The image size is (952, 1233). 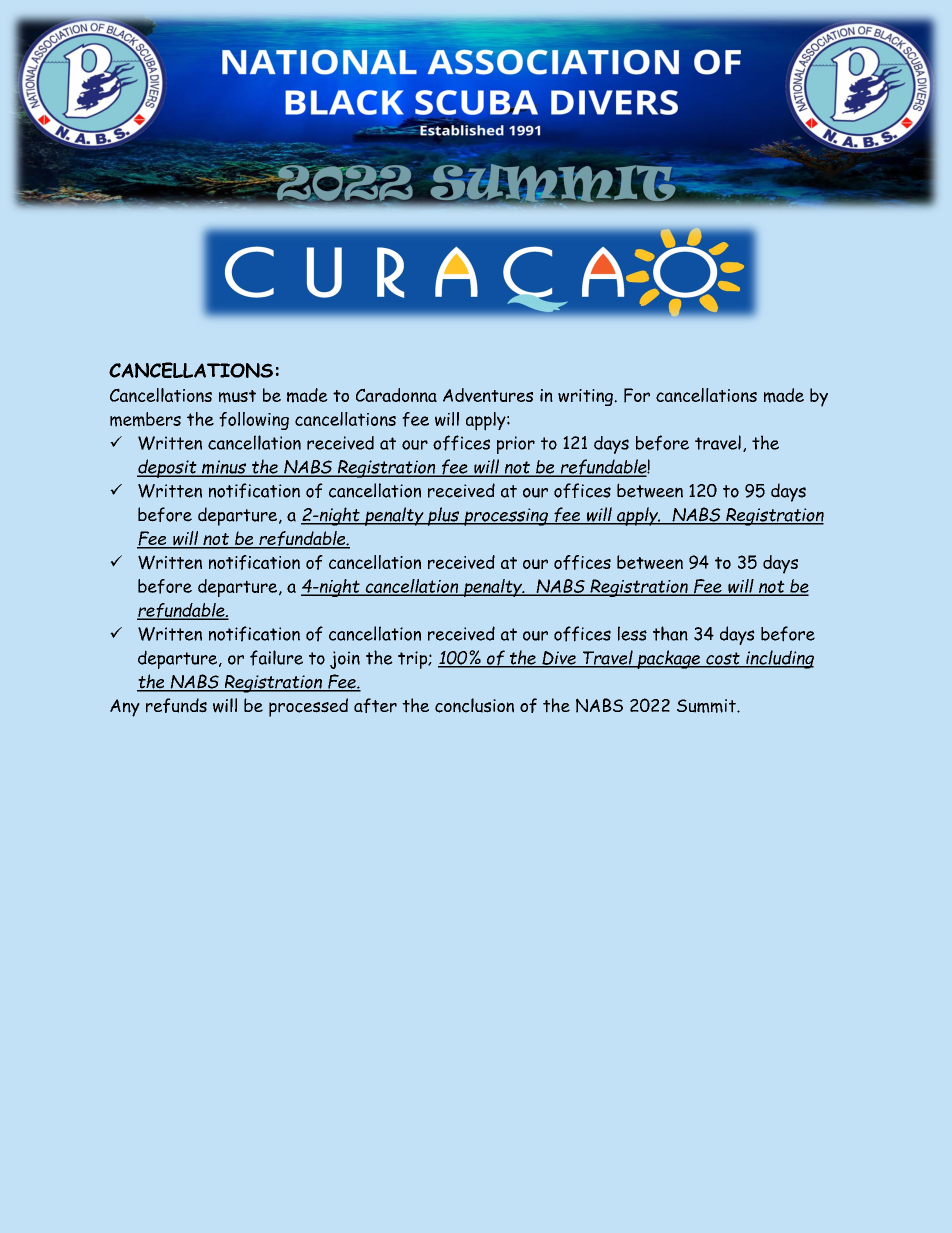 What do you see at coordinates (176, 705) in the document?
I see `refunds` at bounding box center [176, 705].
